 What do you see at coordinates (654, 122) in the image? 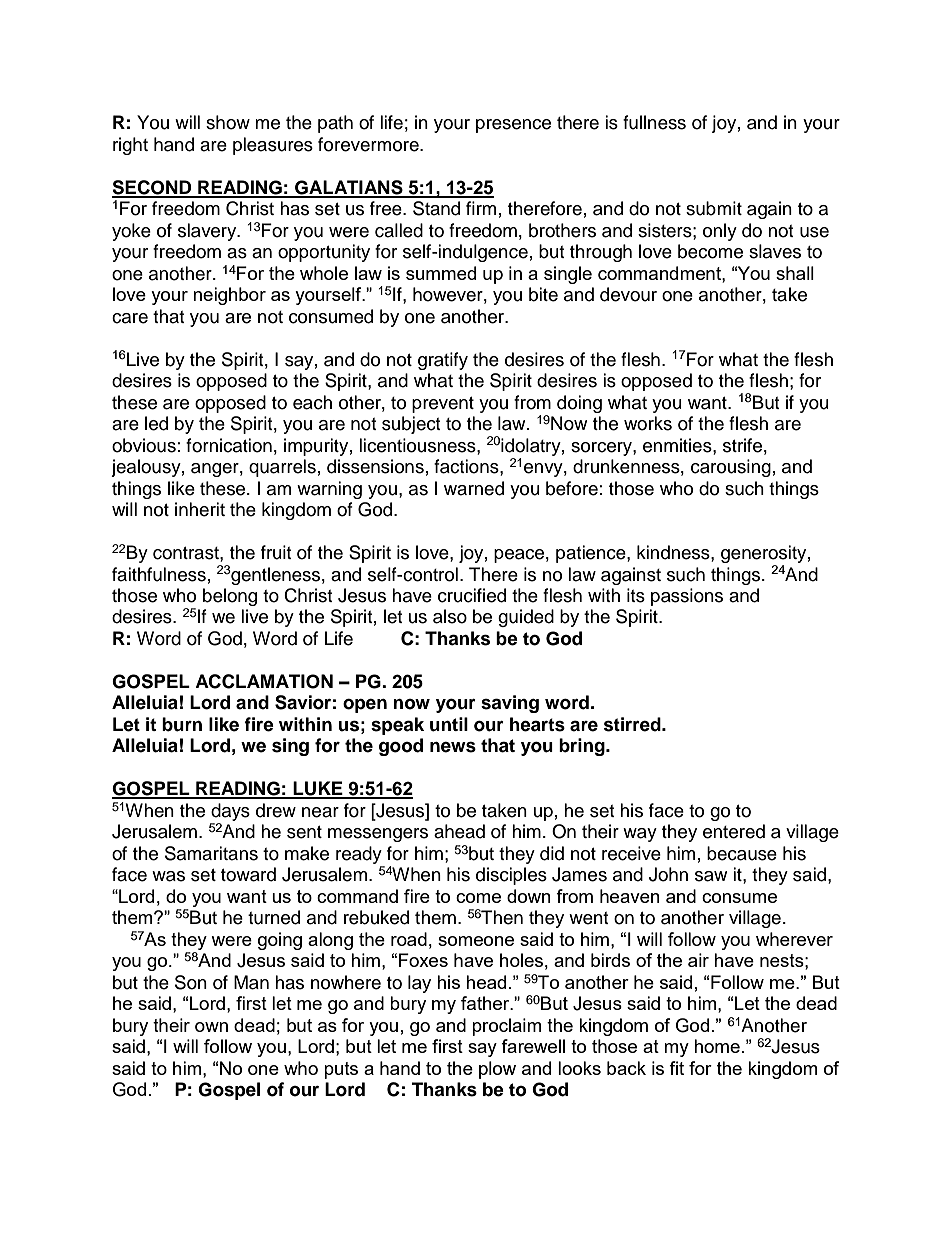
I see `fullness` at bounding box center [654, 122].
